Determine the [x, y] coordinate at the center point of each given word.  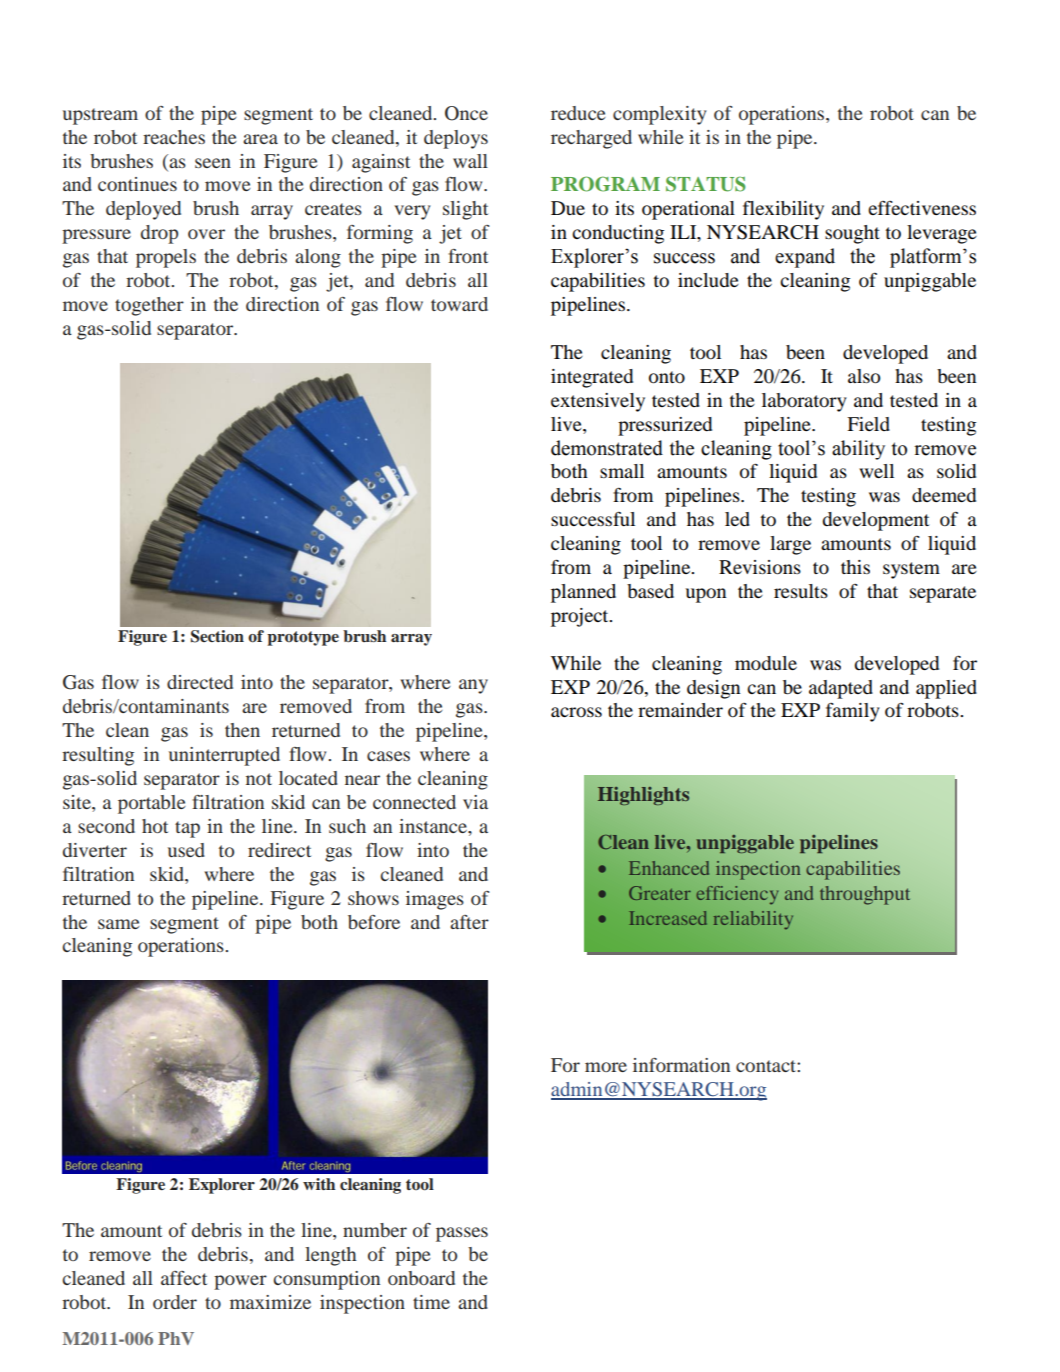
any [473, 686]
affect [184, 1278]
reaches [174, 137]
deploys [456, 139]
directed [200, 682]
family [853, 712]
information [681, 1065]
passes [462, 1234]
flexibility [783, 210]
